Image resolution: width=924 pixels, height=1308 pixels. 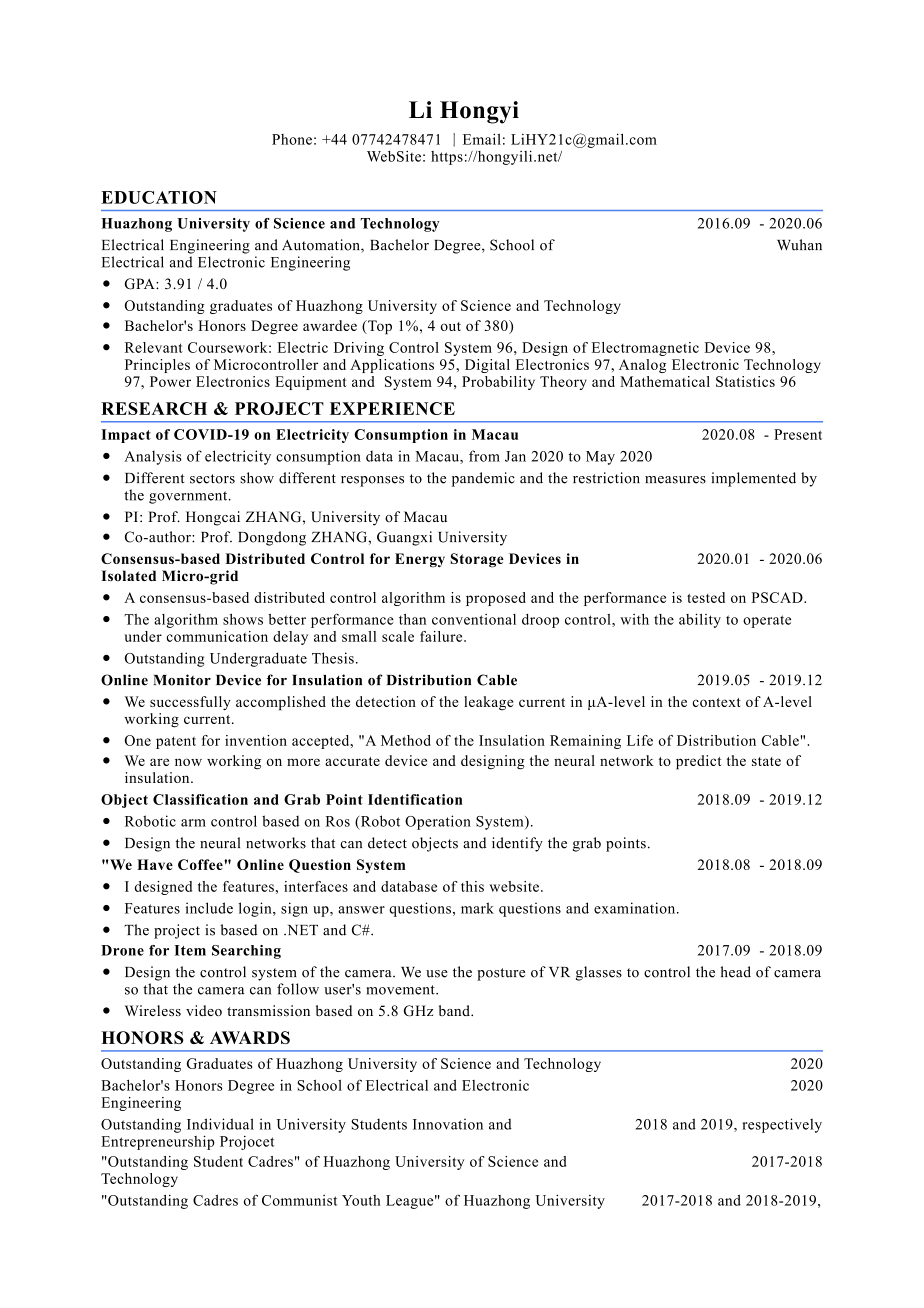 I want to click on Statistics, so click(x=745, y=381).
